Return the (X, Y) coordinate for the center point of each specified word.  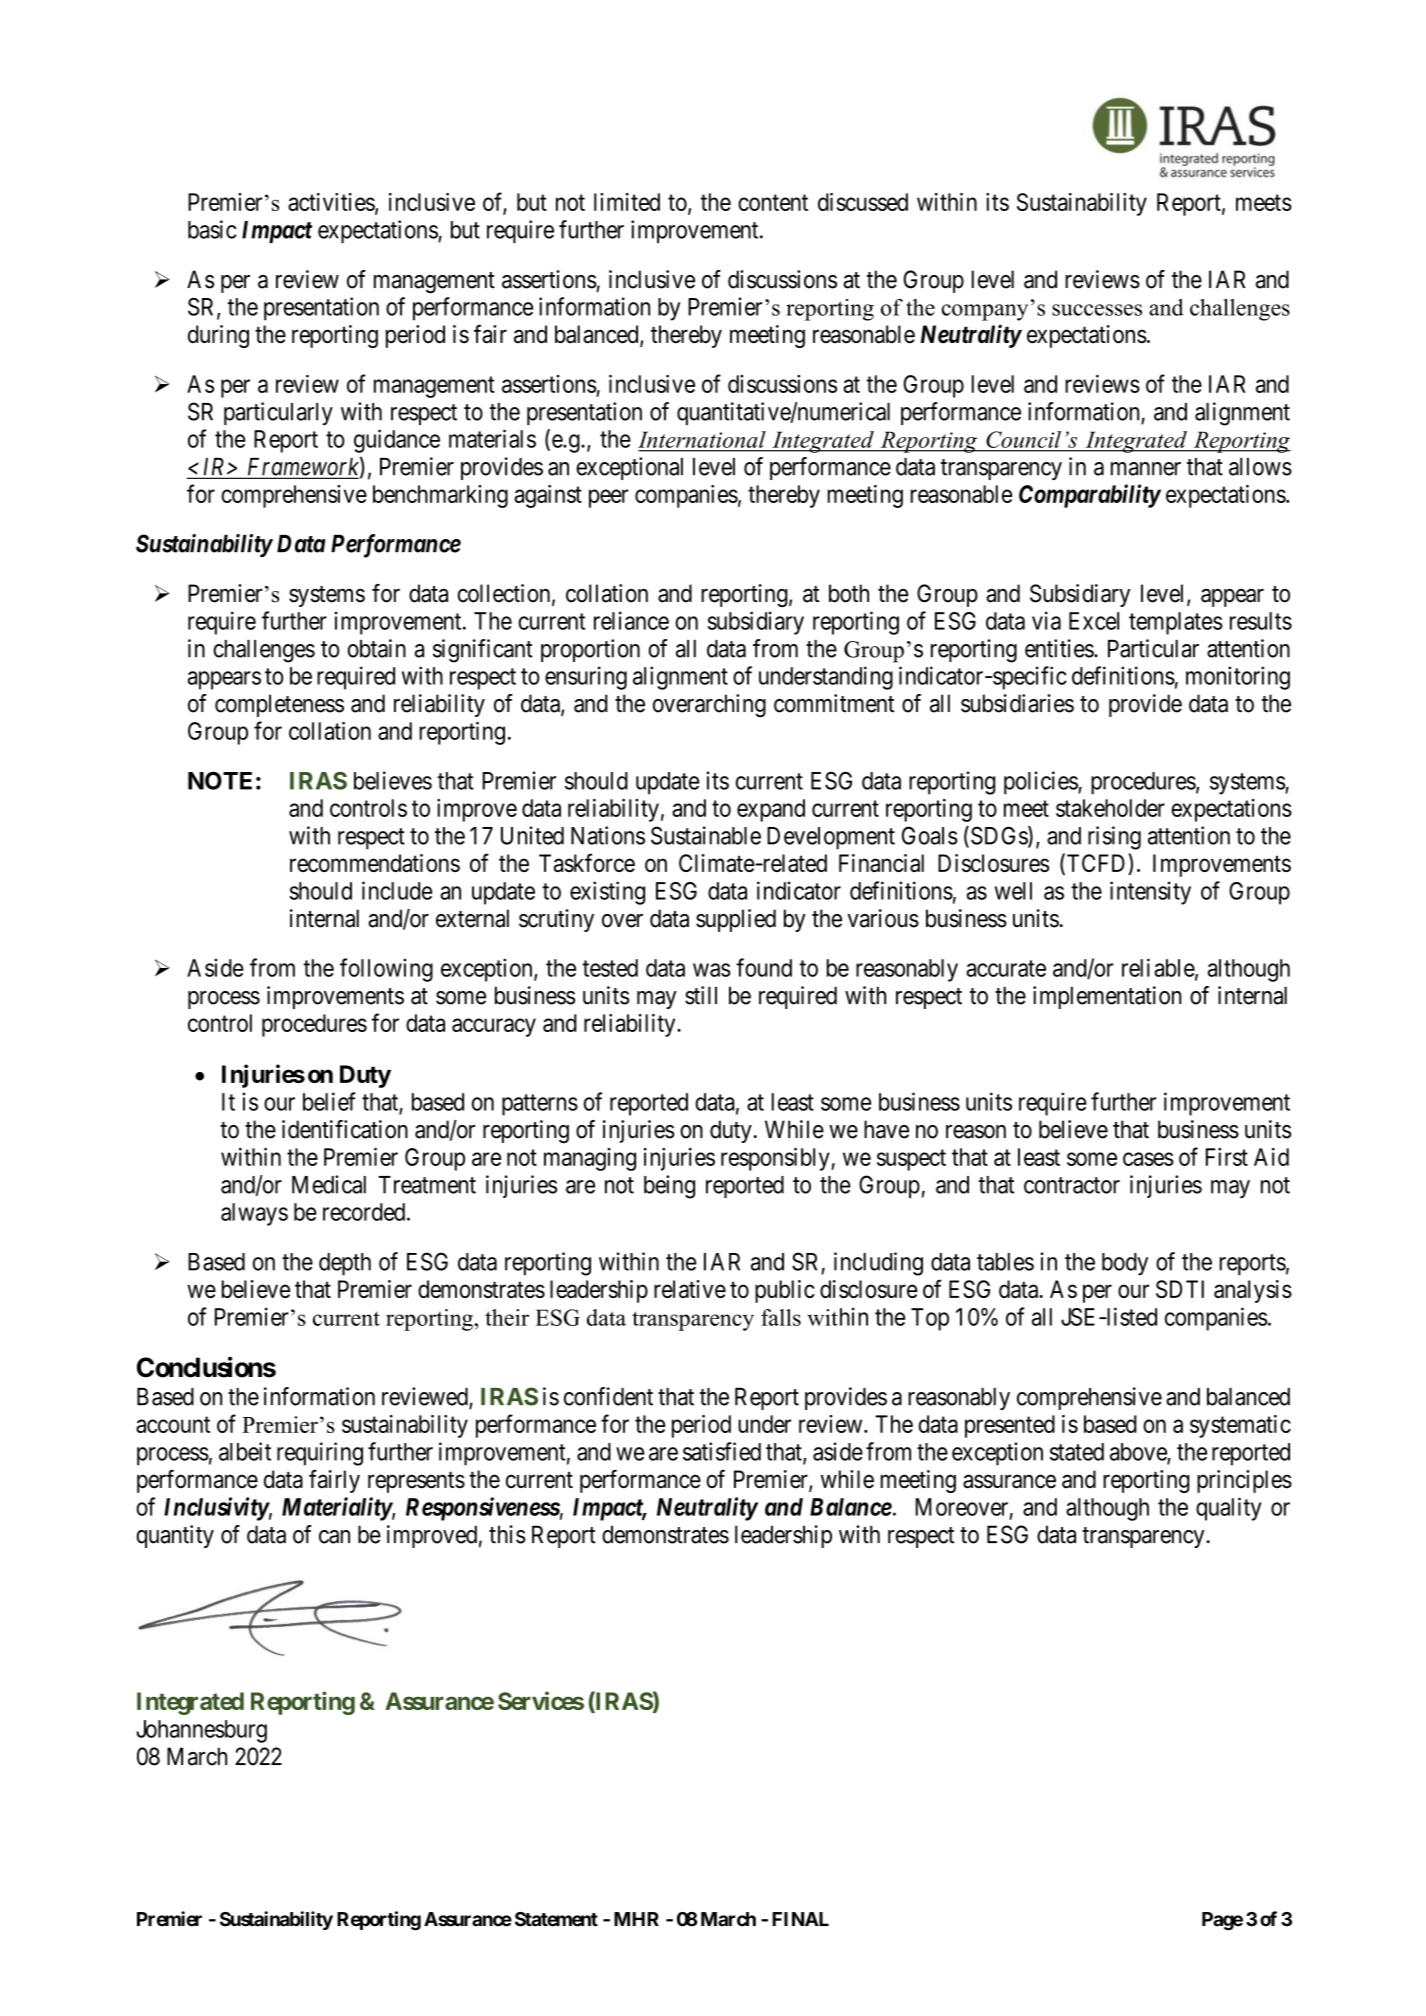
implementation (1107, 997)
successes (1097, 310)
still (701, 995)
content (773, 202)
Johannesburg (201, 1731)
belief (329, 1101)
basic (212, 229)
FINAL (800, 1919)
